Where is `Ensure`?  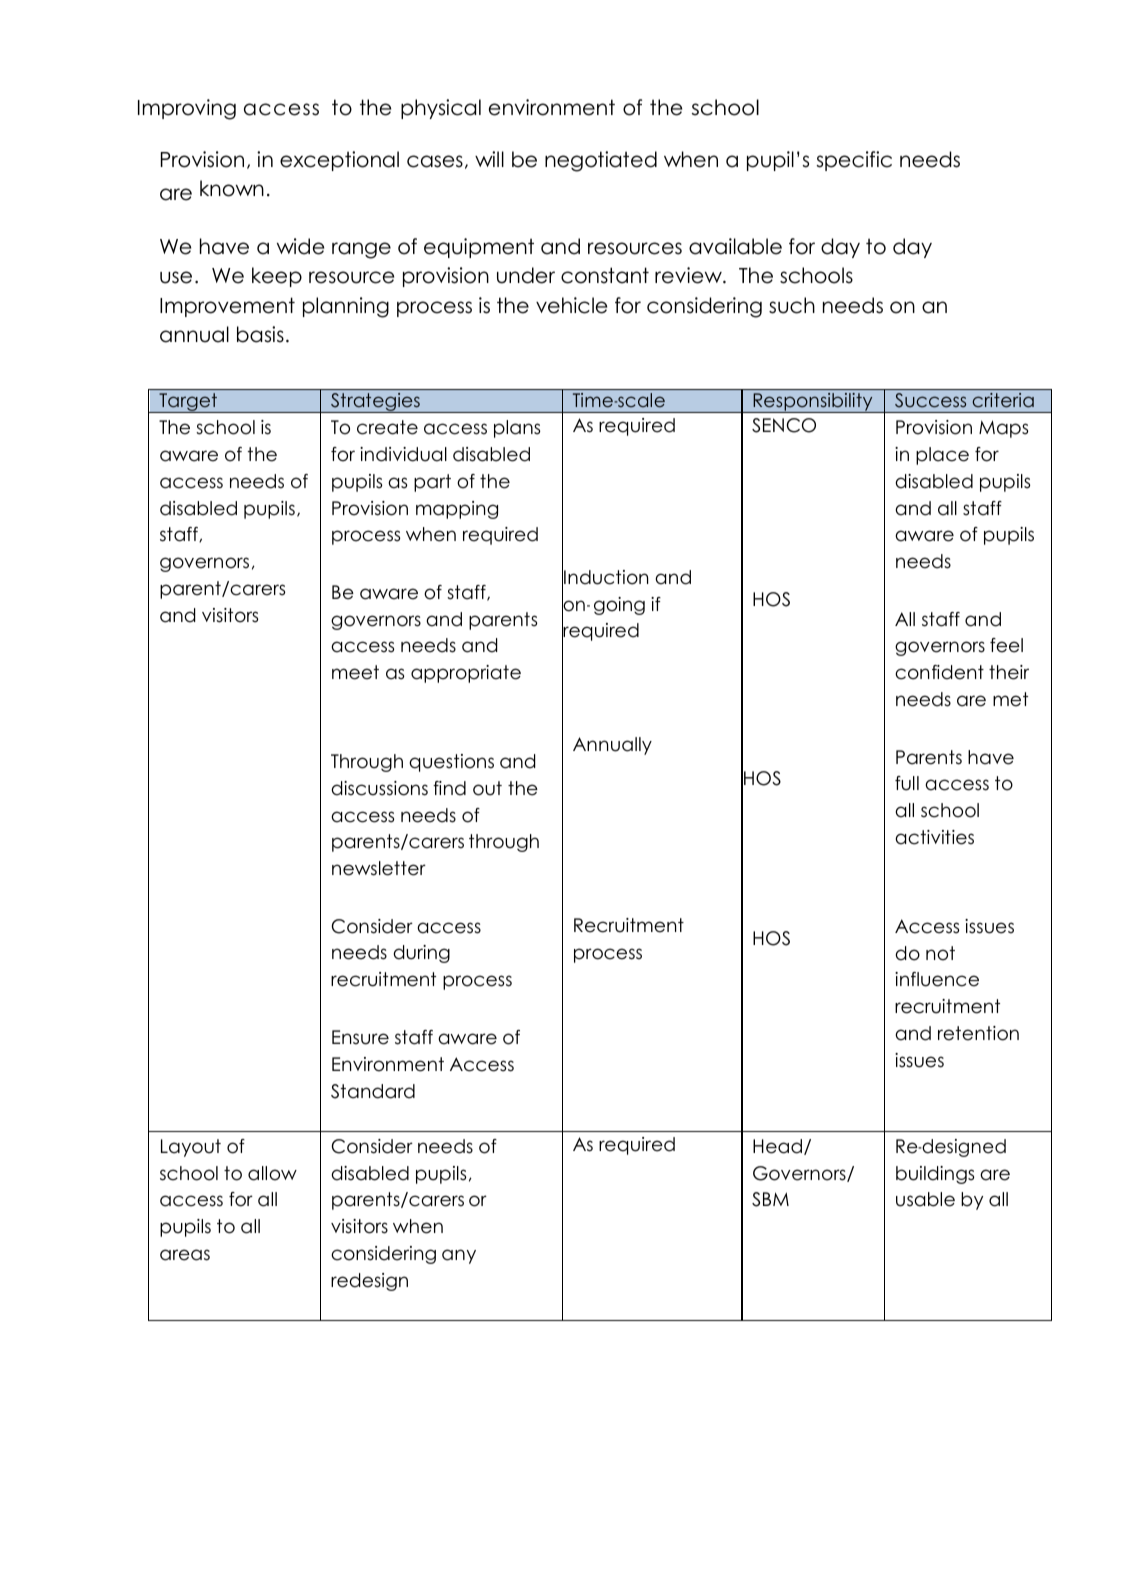 Ensure is located at coordinates (360, 1037).
